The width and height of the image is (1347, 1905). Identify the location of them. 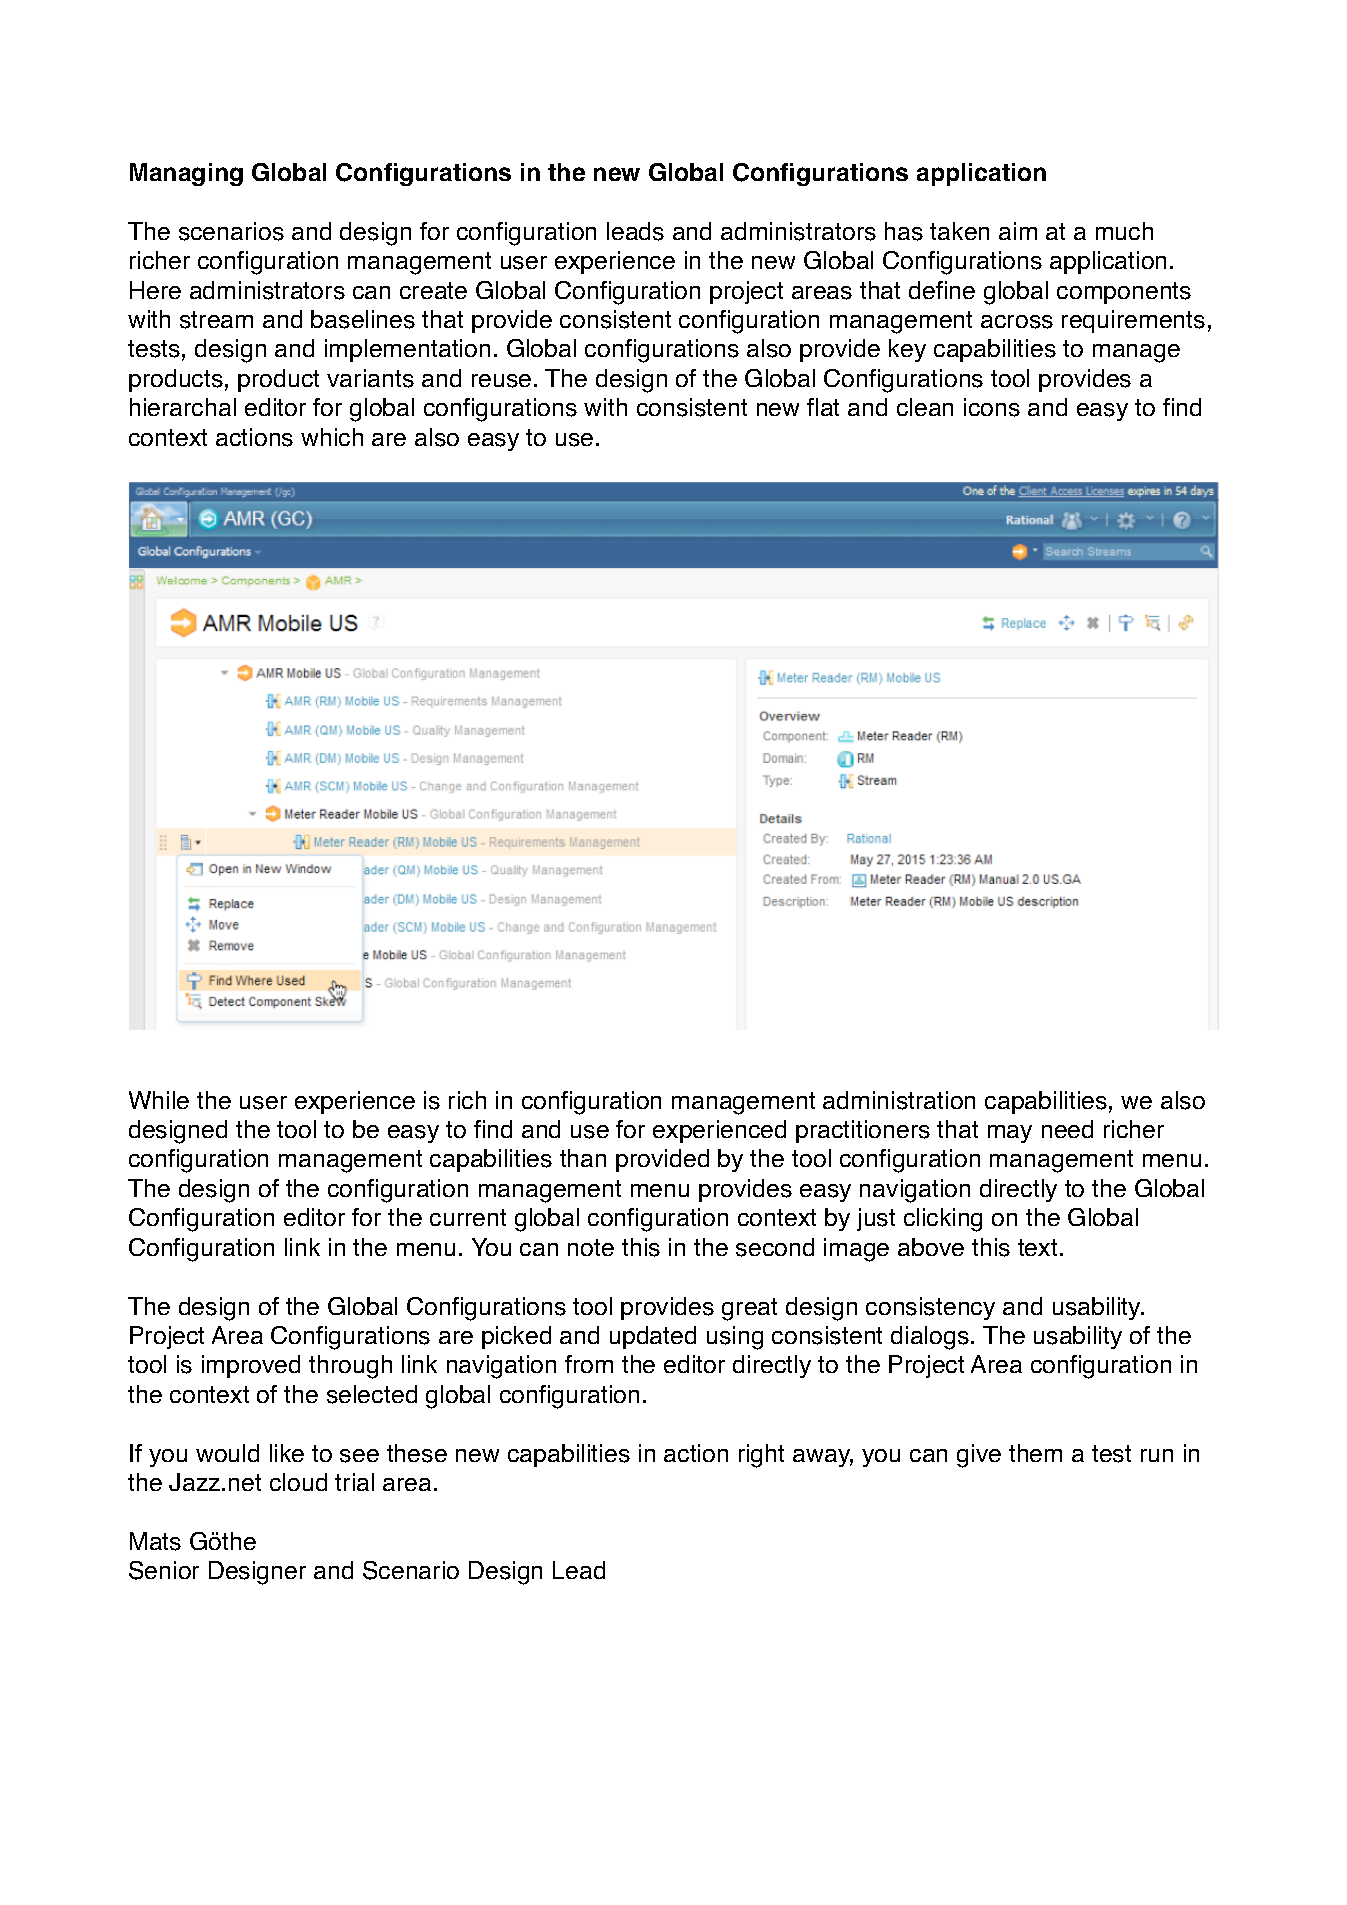
(1035, 1453).
